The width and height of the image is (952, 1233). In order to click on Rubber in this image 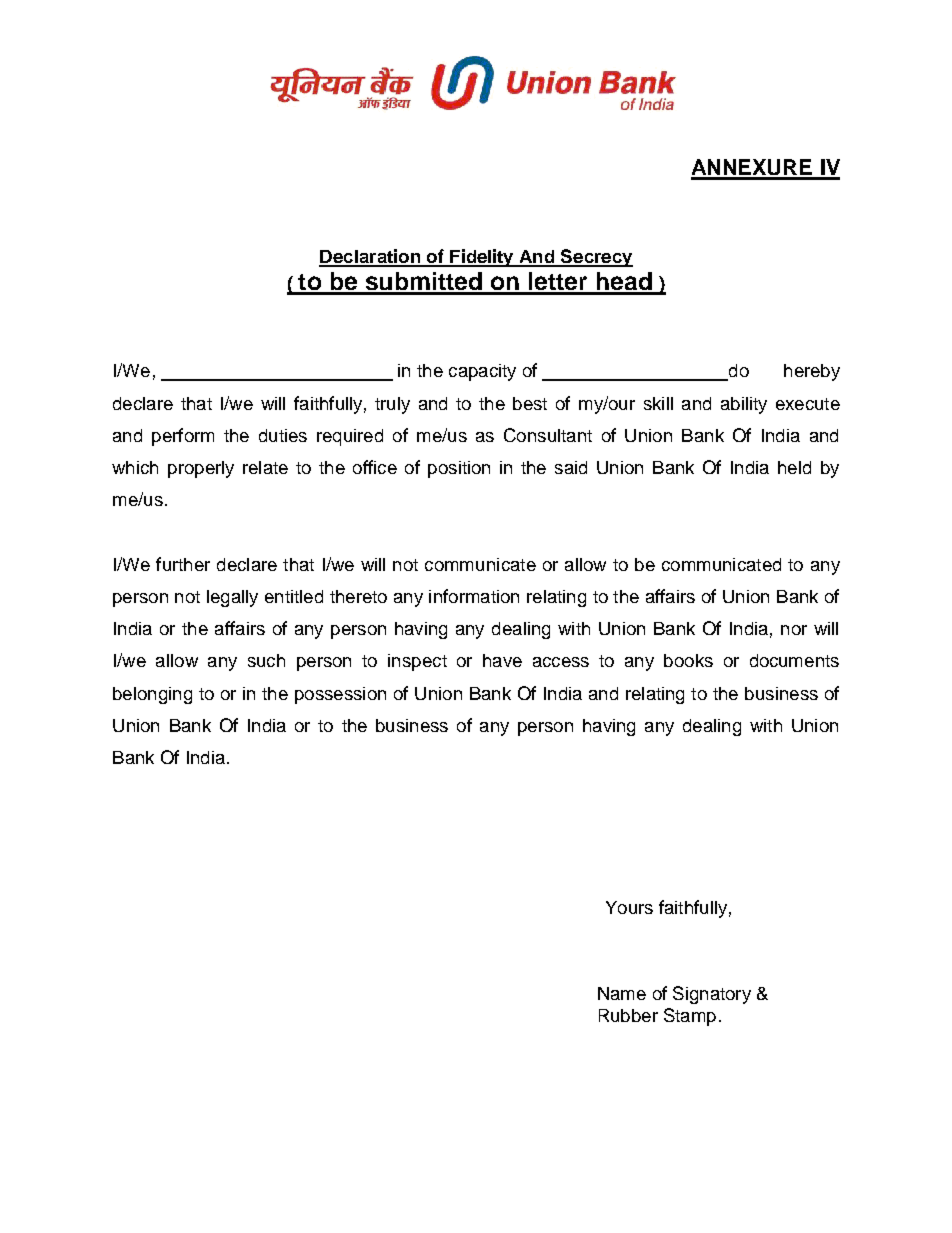, I will do `click(628, 1015)`.
